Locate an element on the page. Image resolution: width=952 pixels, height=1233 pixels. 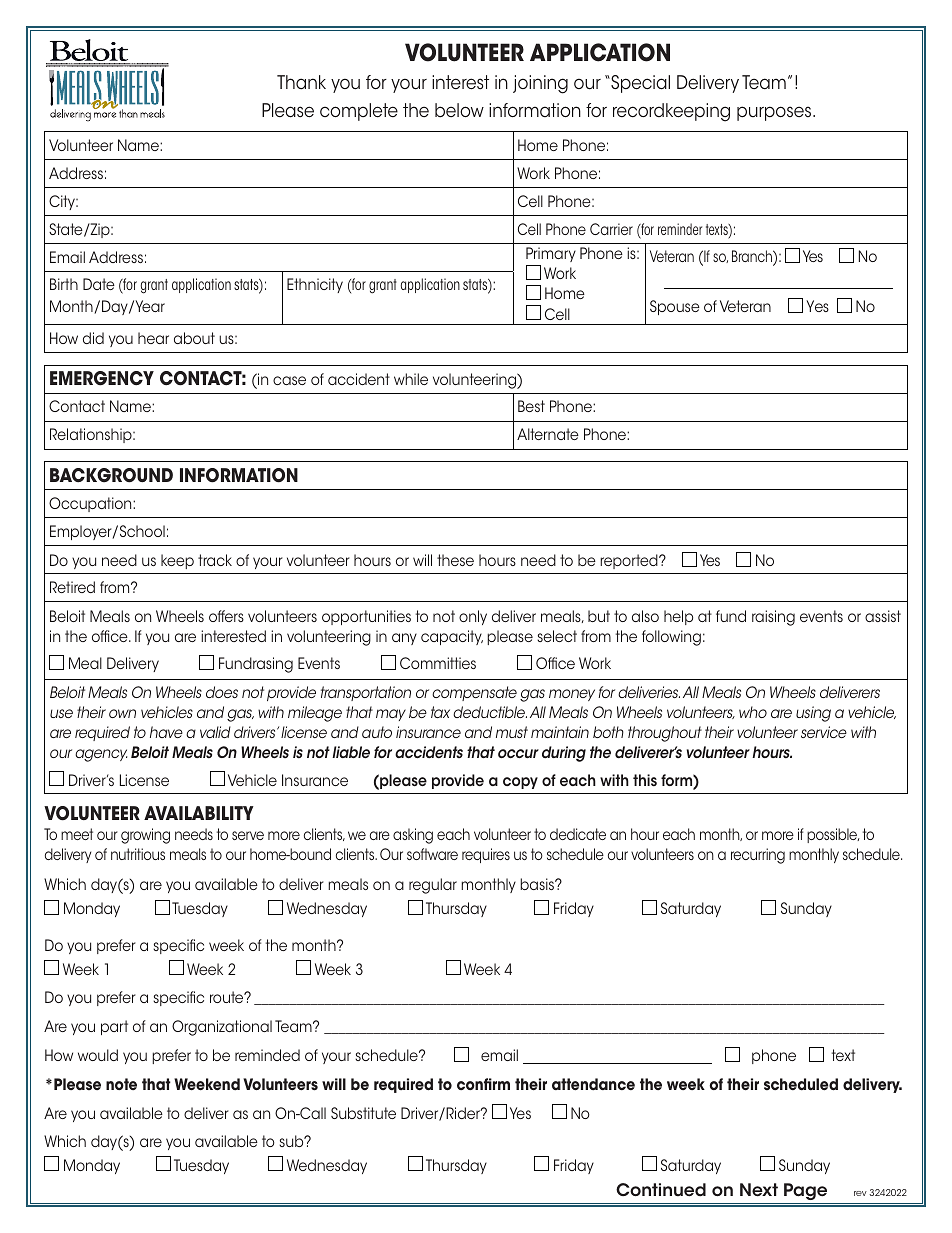
note is located at coordinates (121, 1084).
